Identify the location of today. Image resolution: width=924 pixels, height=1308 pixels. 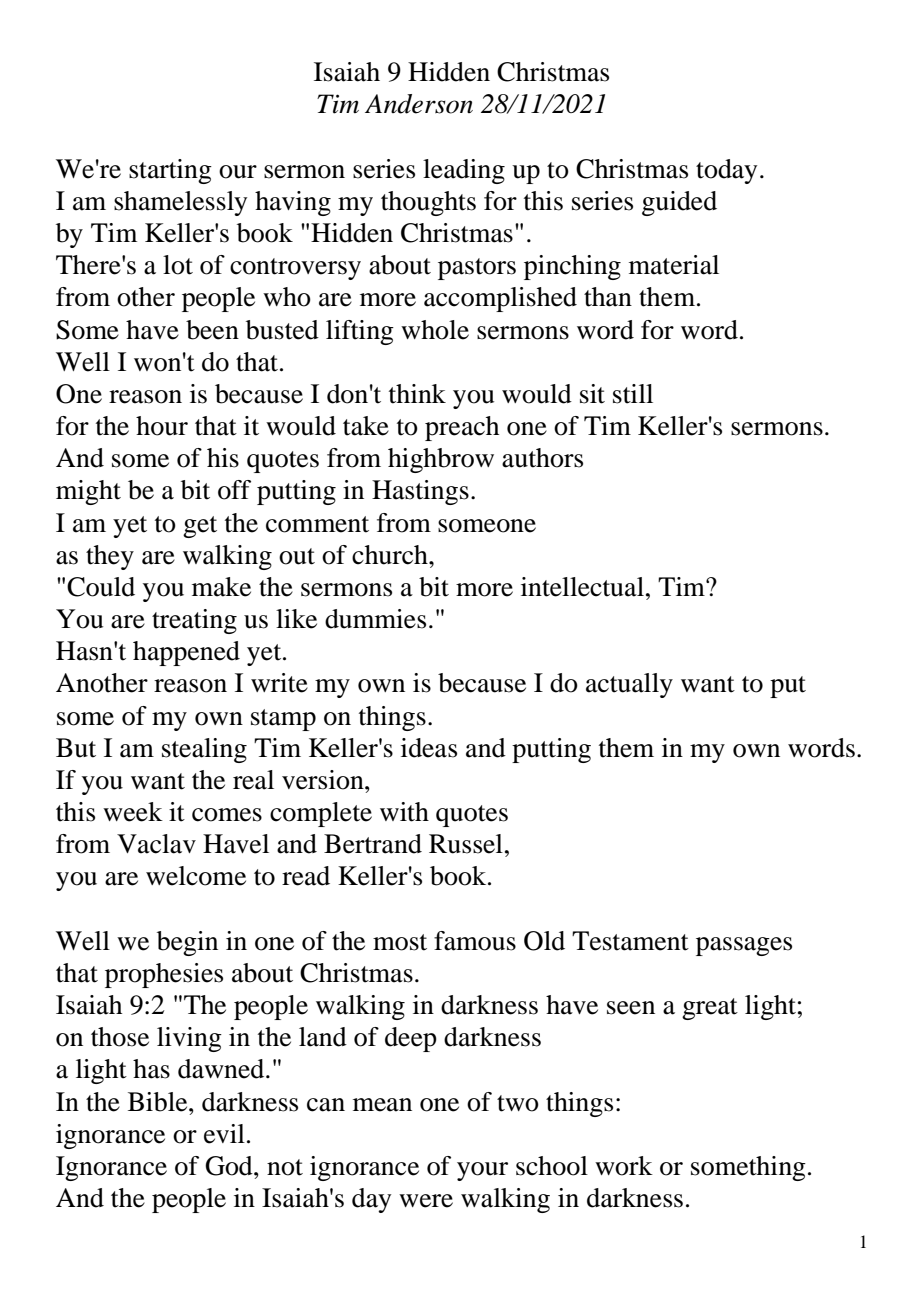
(726, 171).
